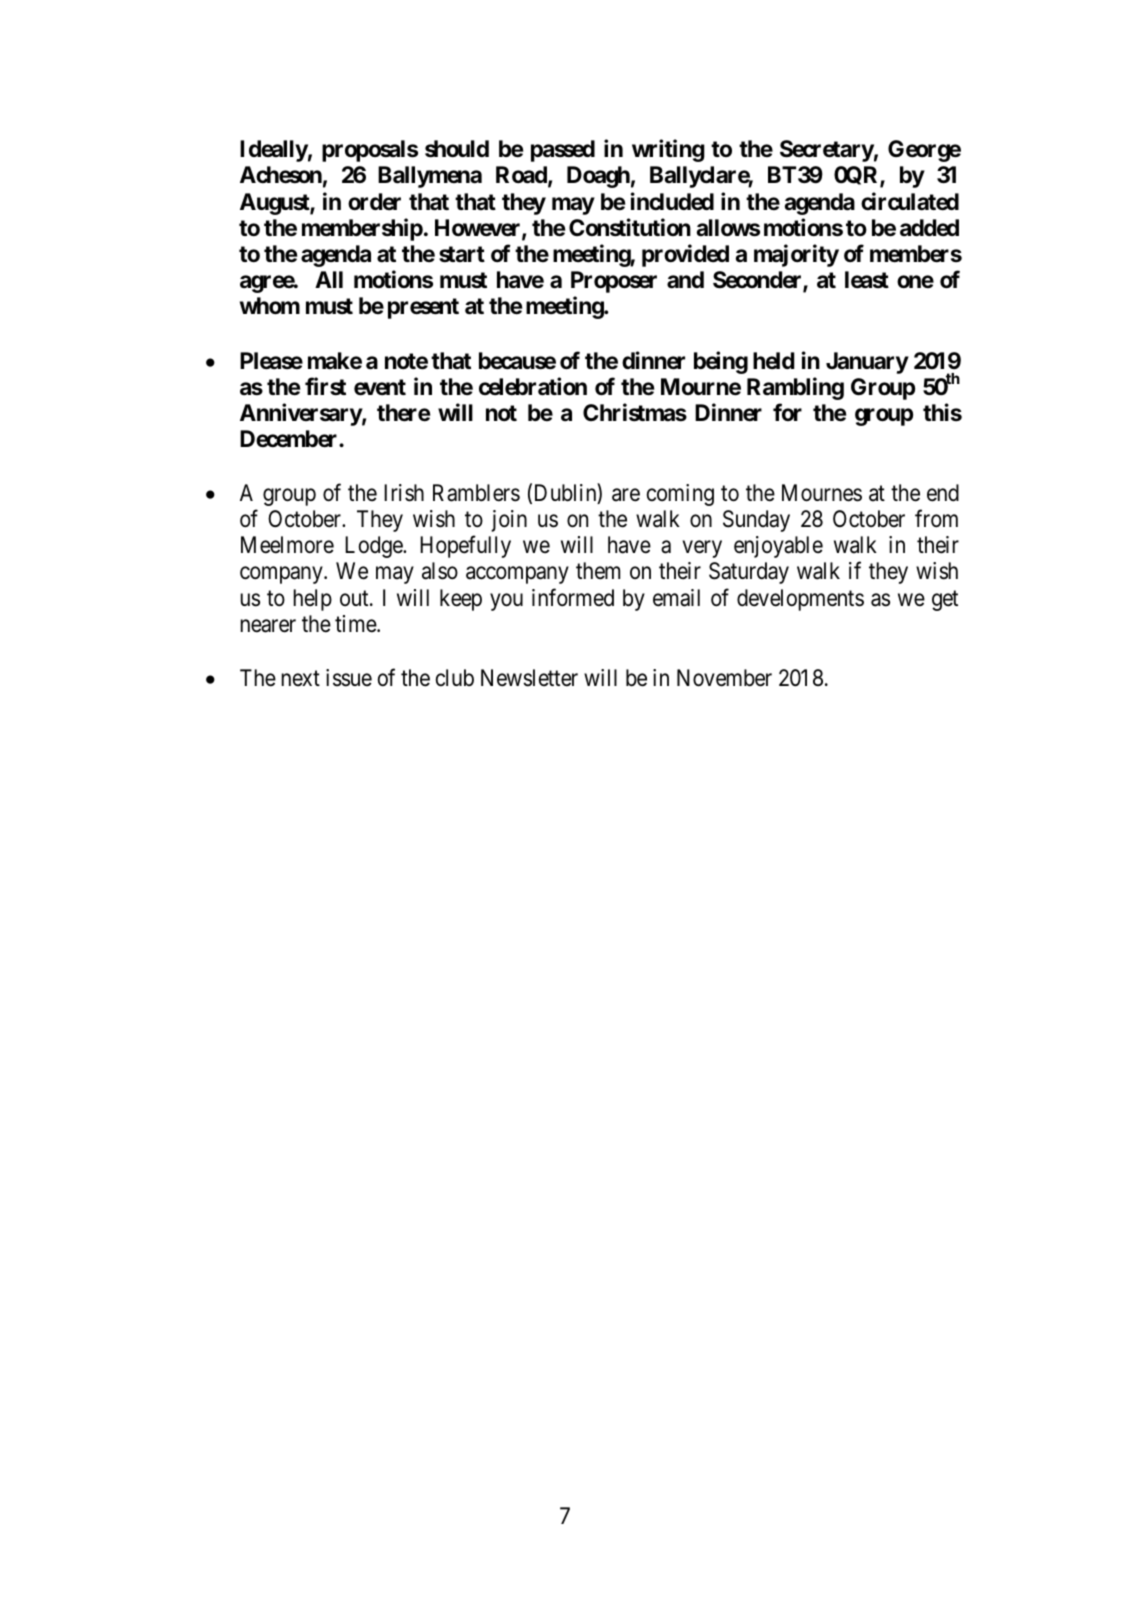  What do you see at coordinates (423, 308) in the page?
I see `present` at bounding box center [423, 308].
